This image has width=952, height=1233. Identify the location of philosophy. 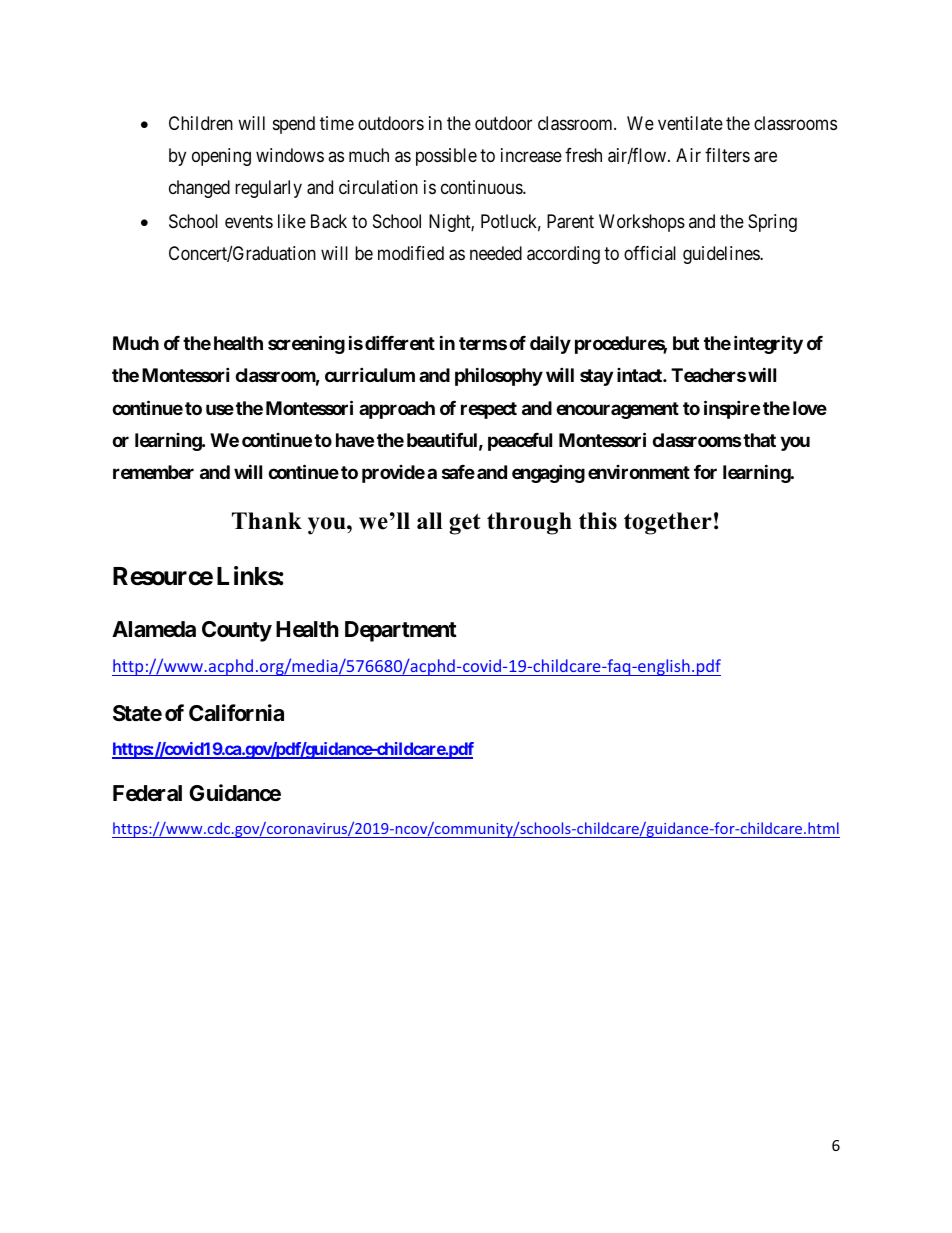
(499, 376).
